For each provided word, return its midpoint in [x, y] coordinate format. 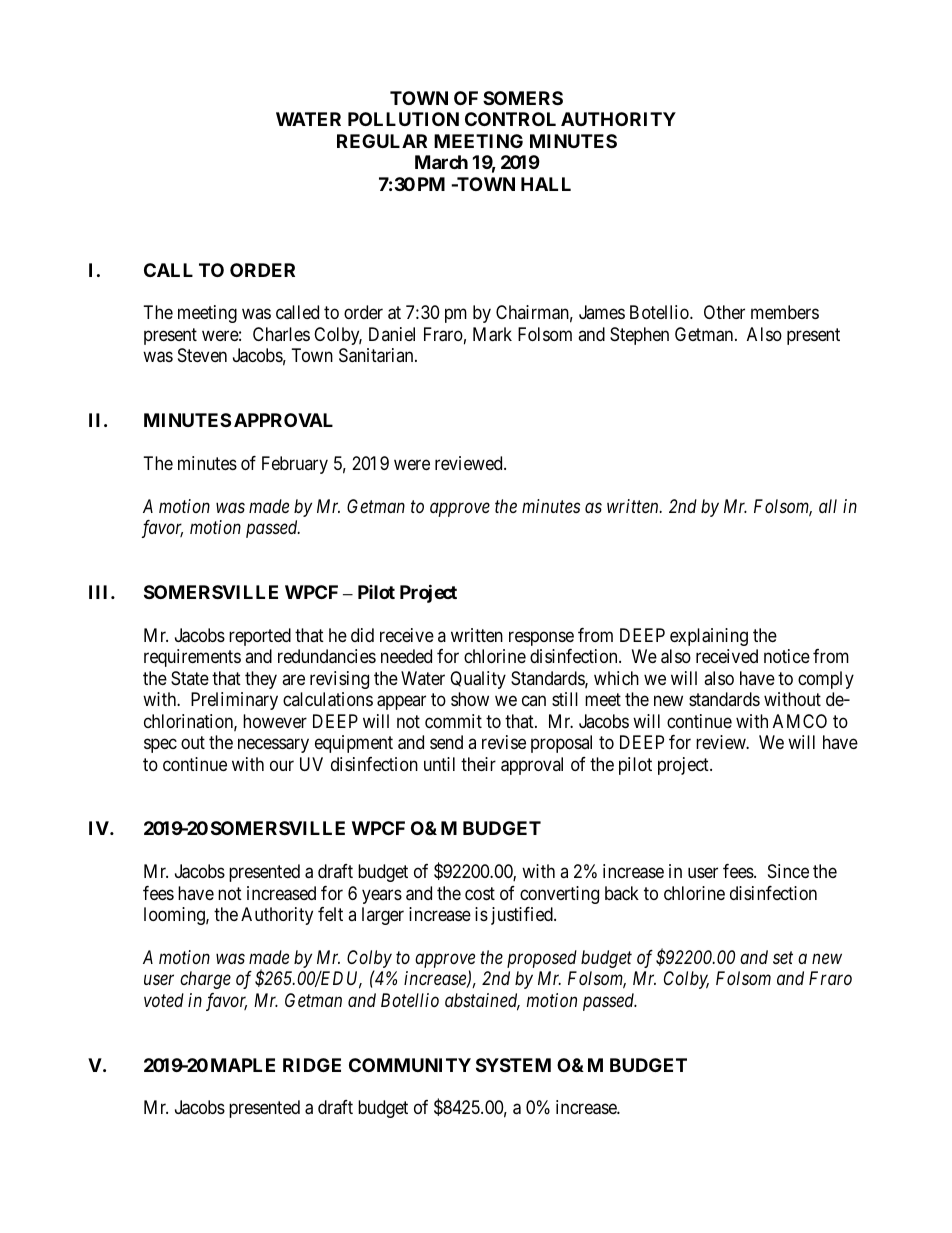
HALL [546, 184]
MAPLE [243, 1065]
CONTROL [510, 119]
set [783, 958]
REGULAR [382, 141]
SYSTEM [513, 1065]
